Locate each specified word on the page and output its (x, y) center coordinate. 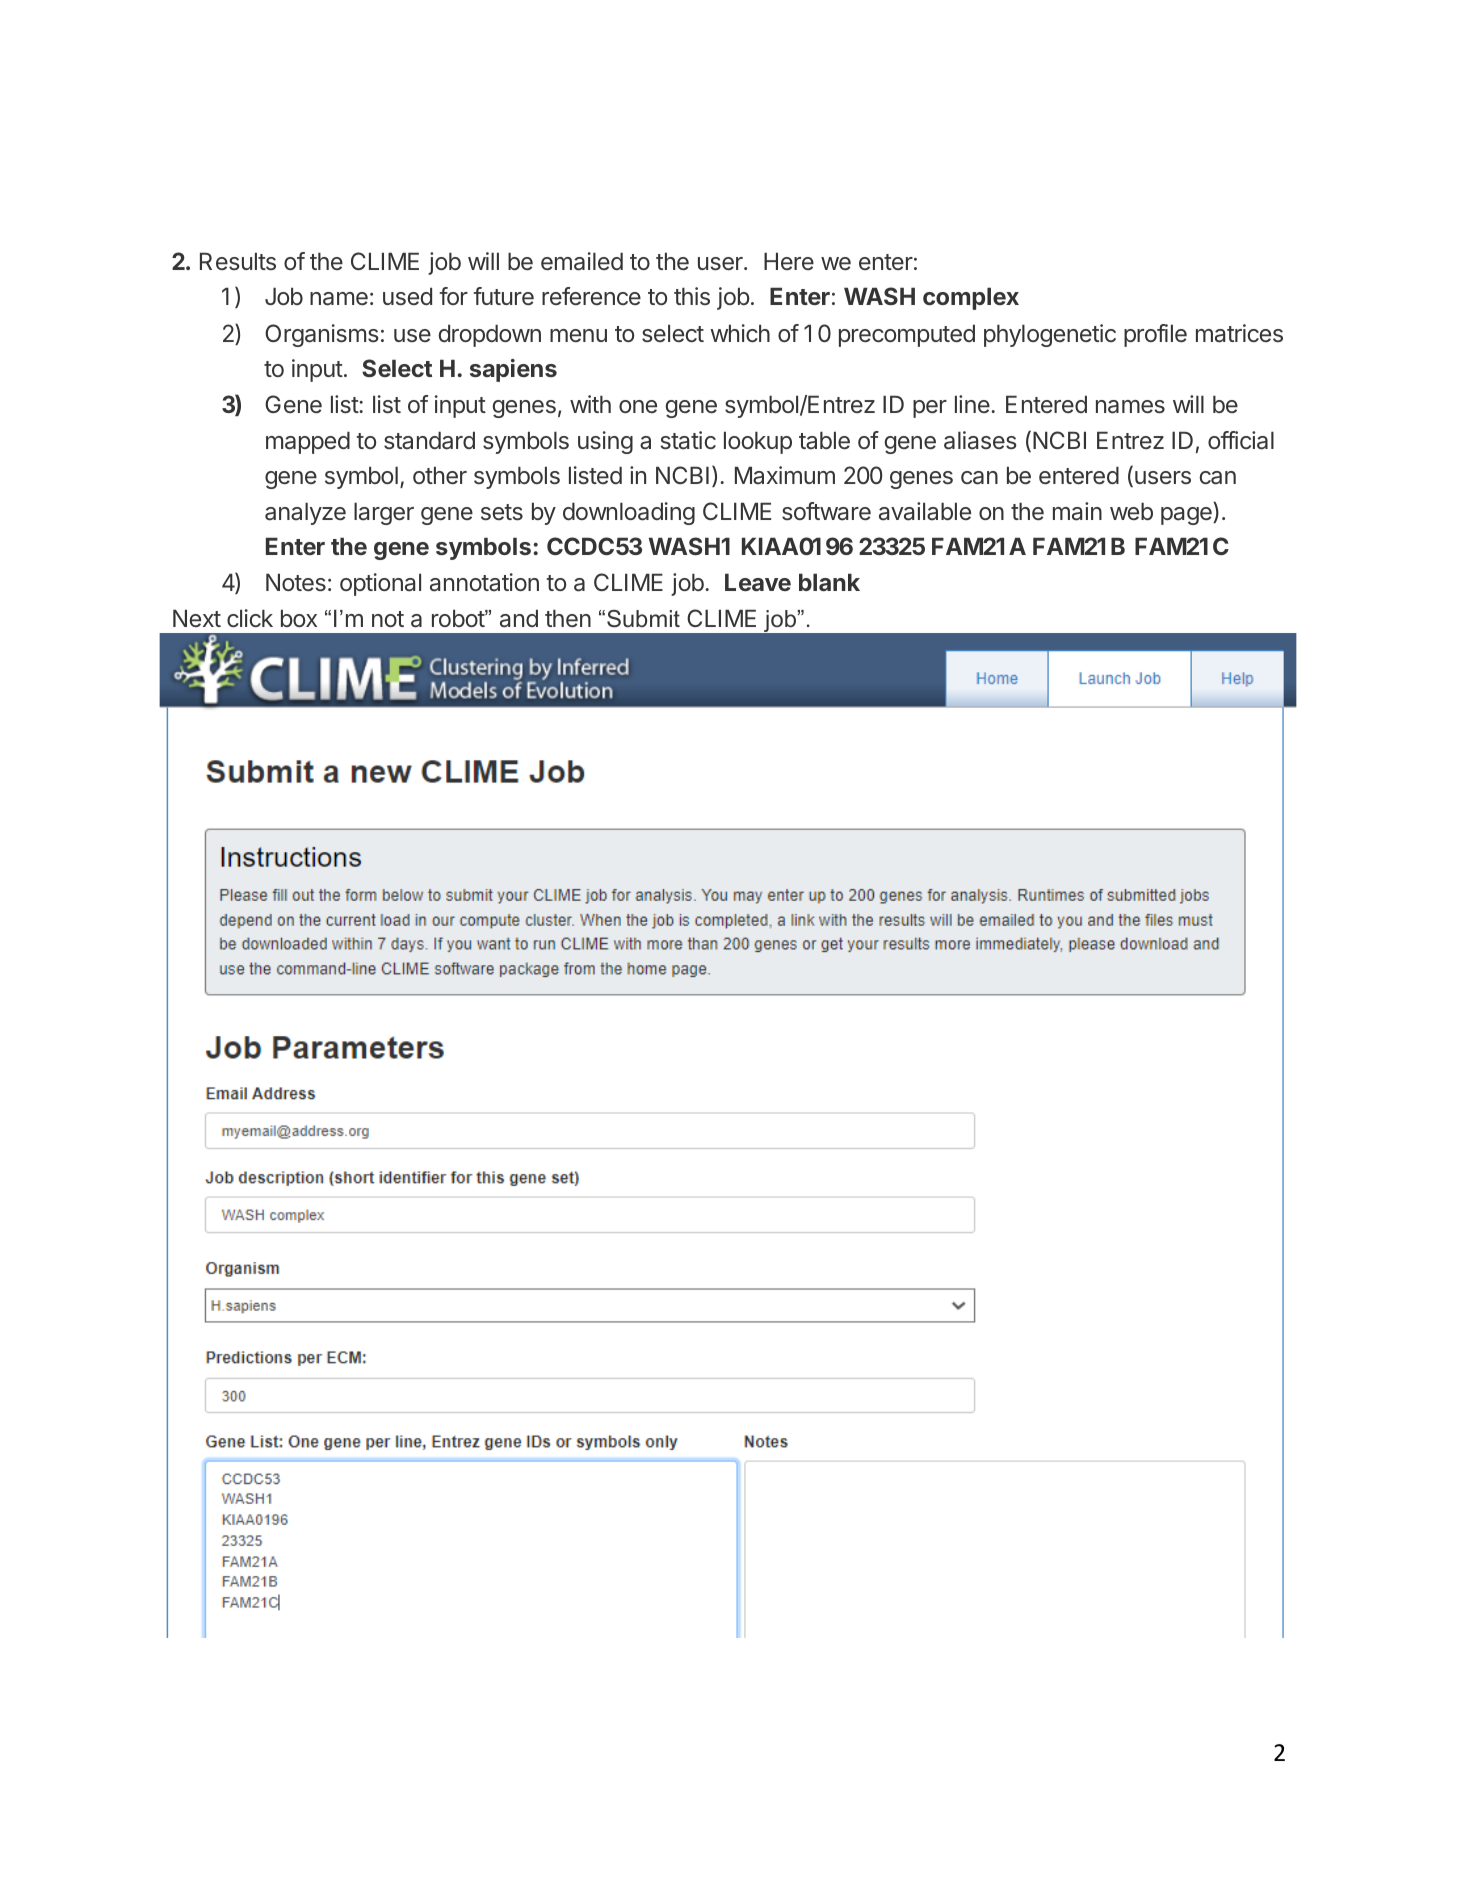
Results (238, 261)
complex (971, 298)
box (299, 618)
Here (789, 261)
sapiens (513, 370)
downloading (629, 513)
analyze (305, 513)
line (972, 404)
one (638, 406)
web (1131, 511)
